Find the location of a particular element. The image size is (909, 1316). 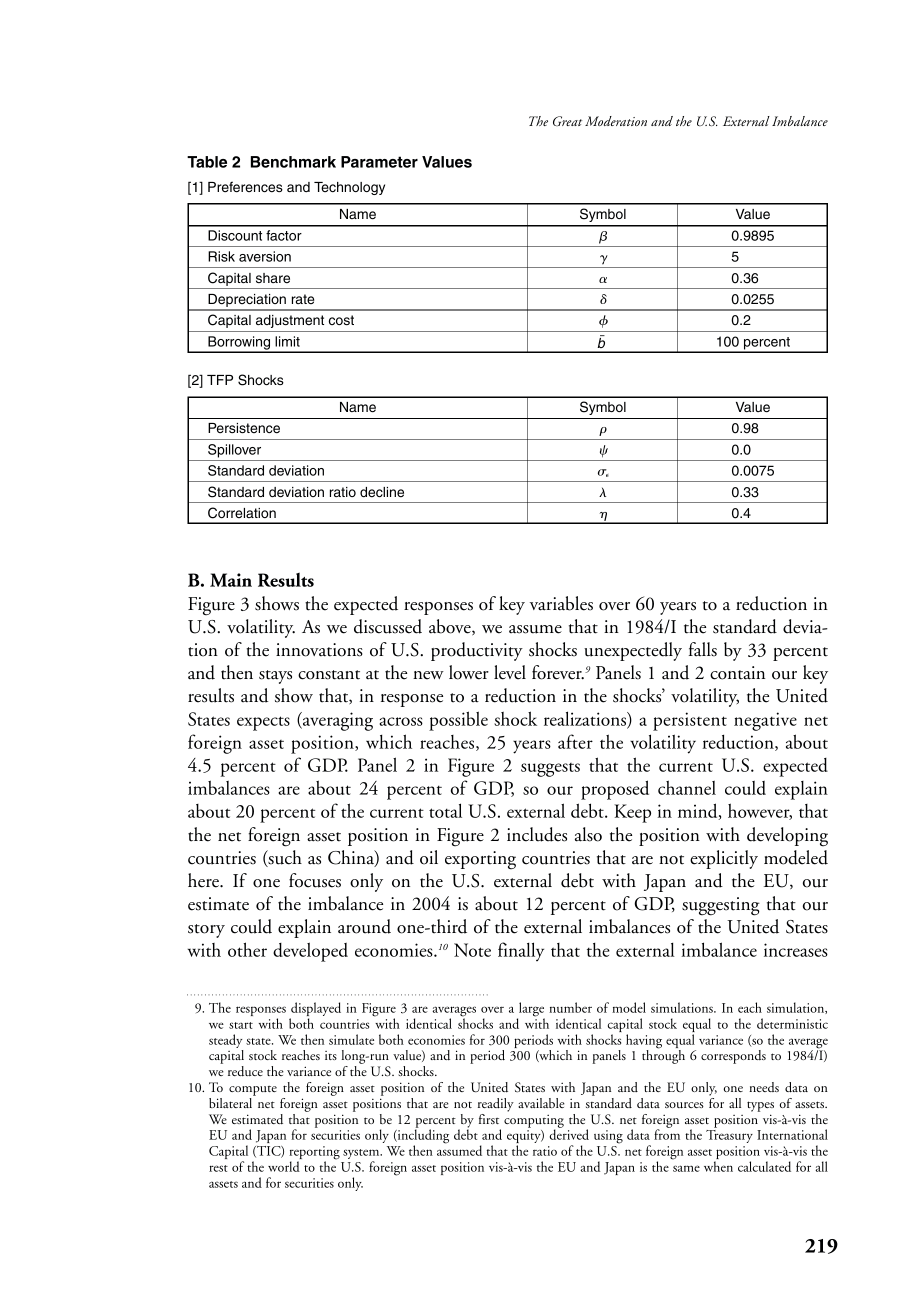

Parameter is located at coordinates (379, 162).
